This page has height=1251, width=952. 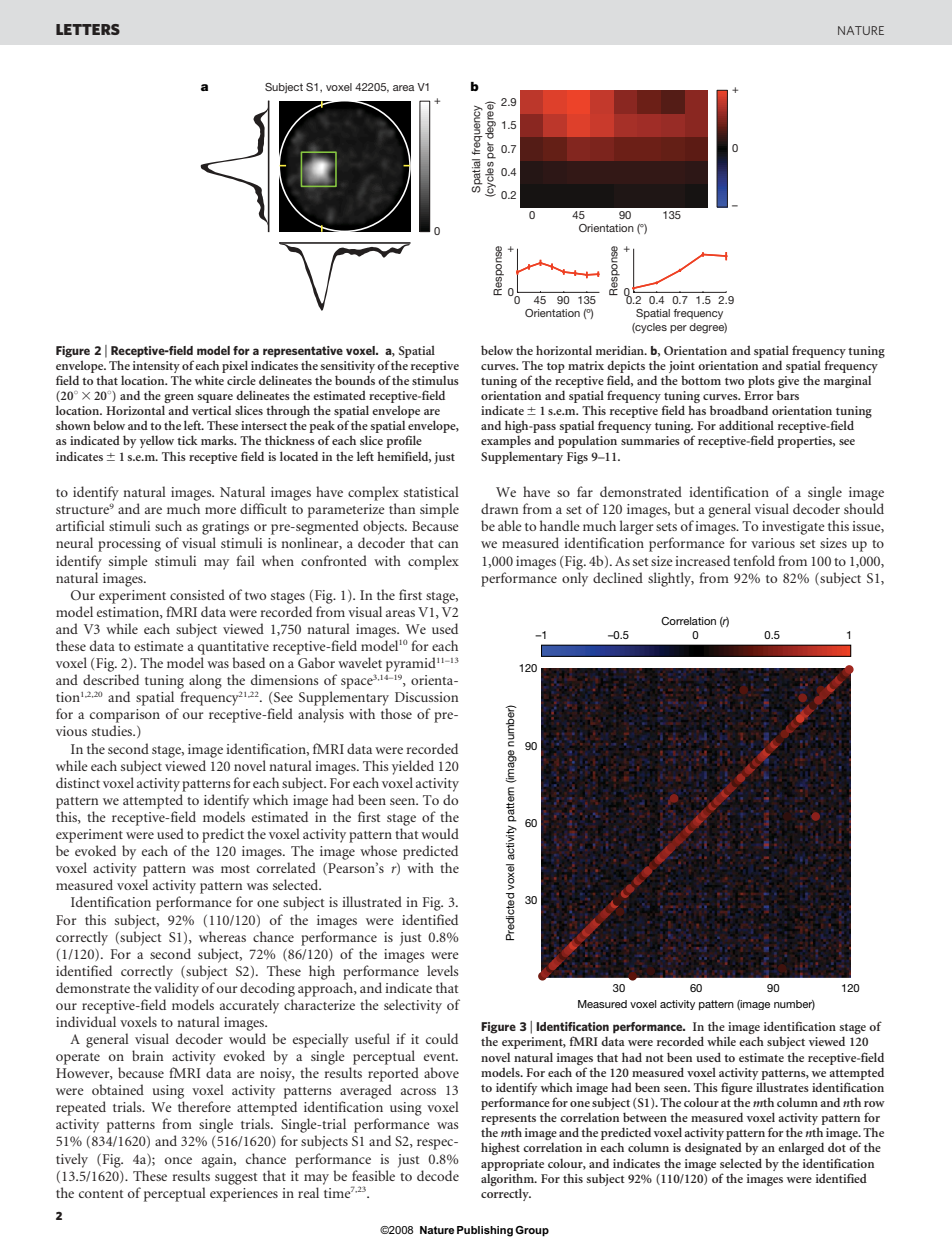 I want to click on not, so click(x=655, y=1058).
